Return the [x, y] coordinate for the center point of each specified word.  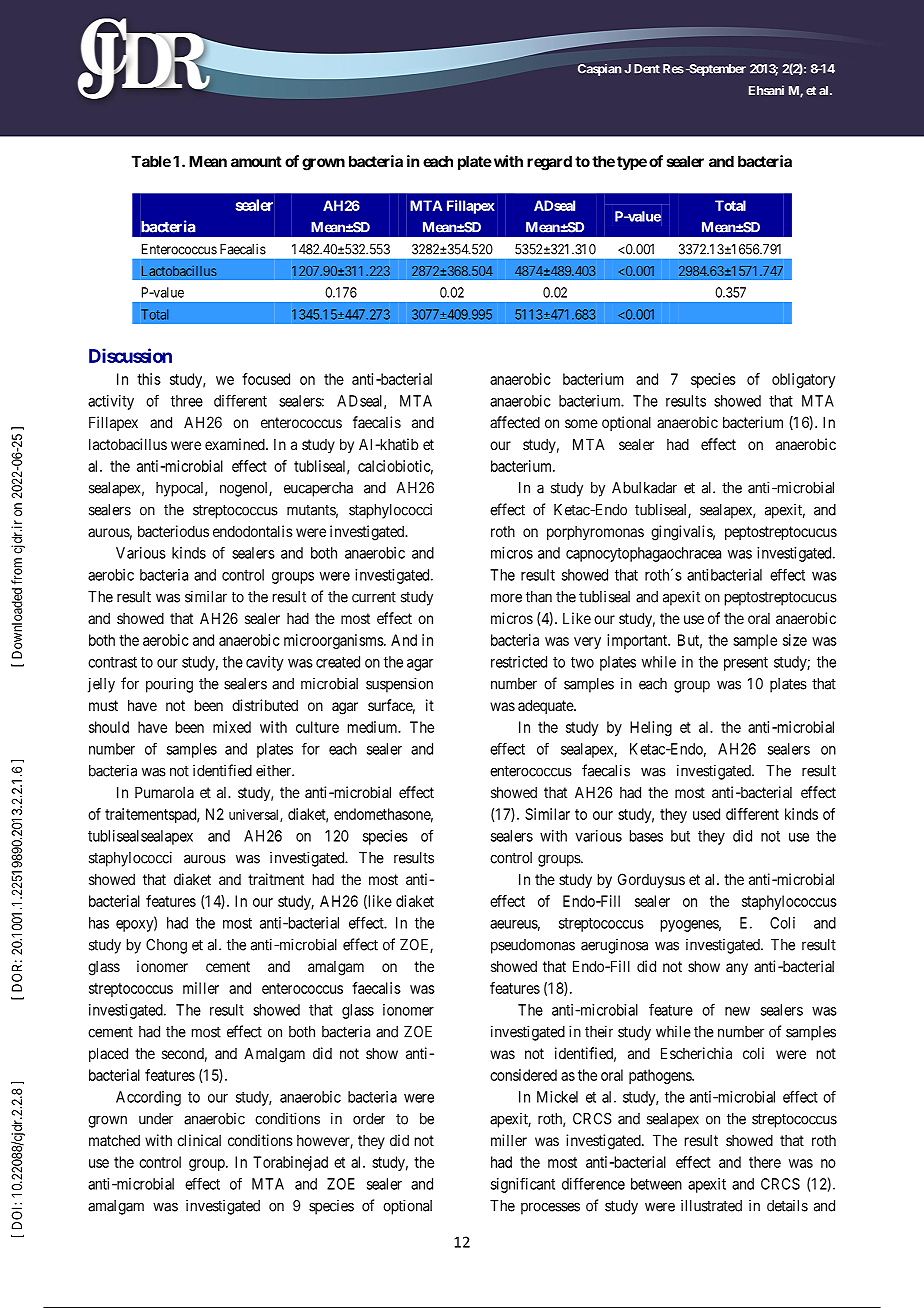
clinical [199, 1140]
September [716, 70]
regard [549, 163]
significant [523, 1185]
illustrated [711, 1205]
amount [256, 161]
